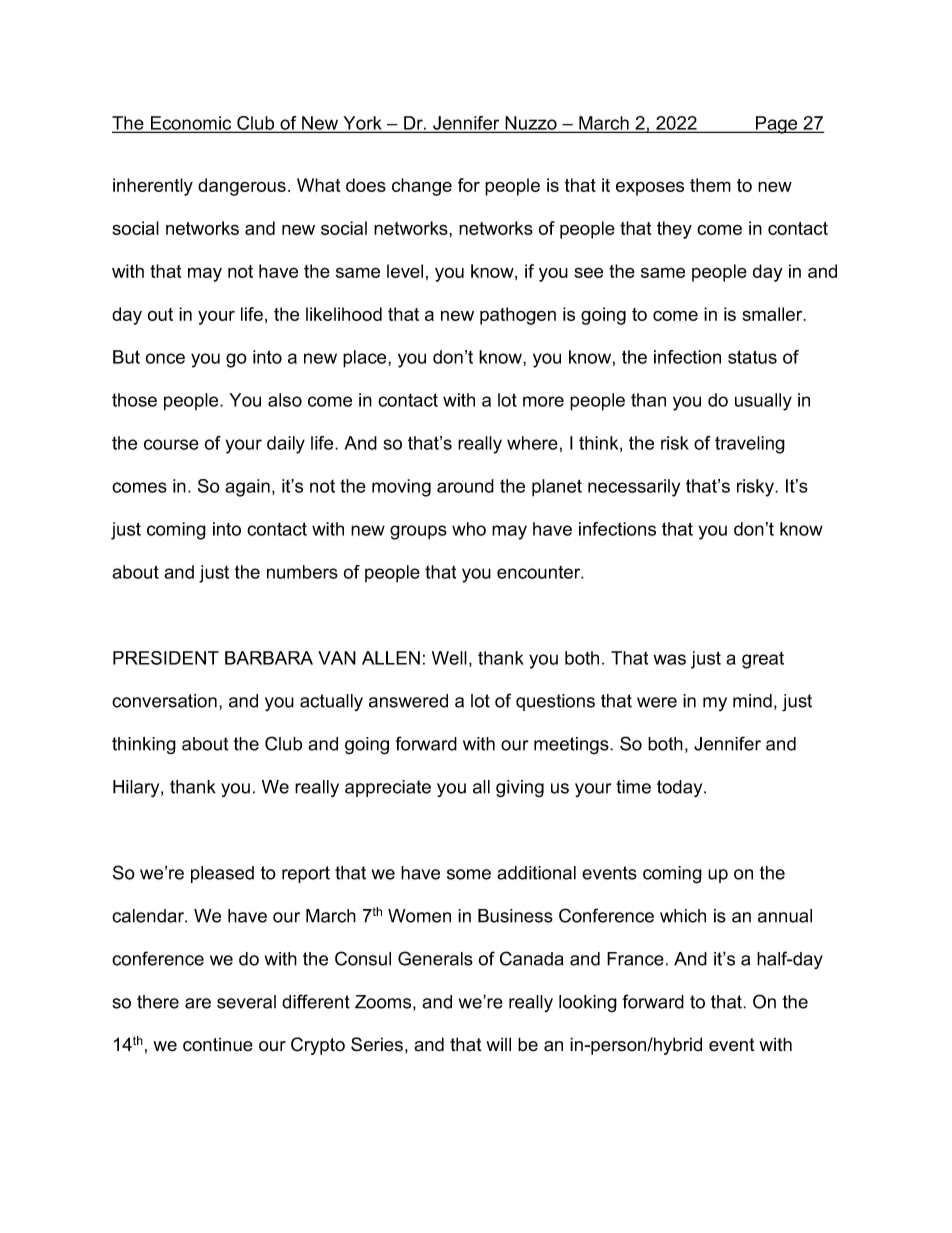 The height and width of the screenshot is (1233, 952). What do you see at coordinates (191, 124) in the screenshot?
I see `Economic` at bounding box center [191, 124].
